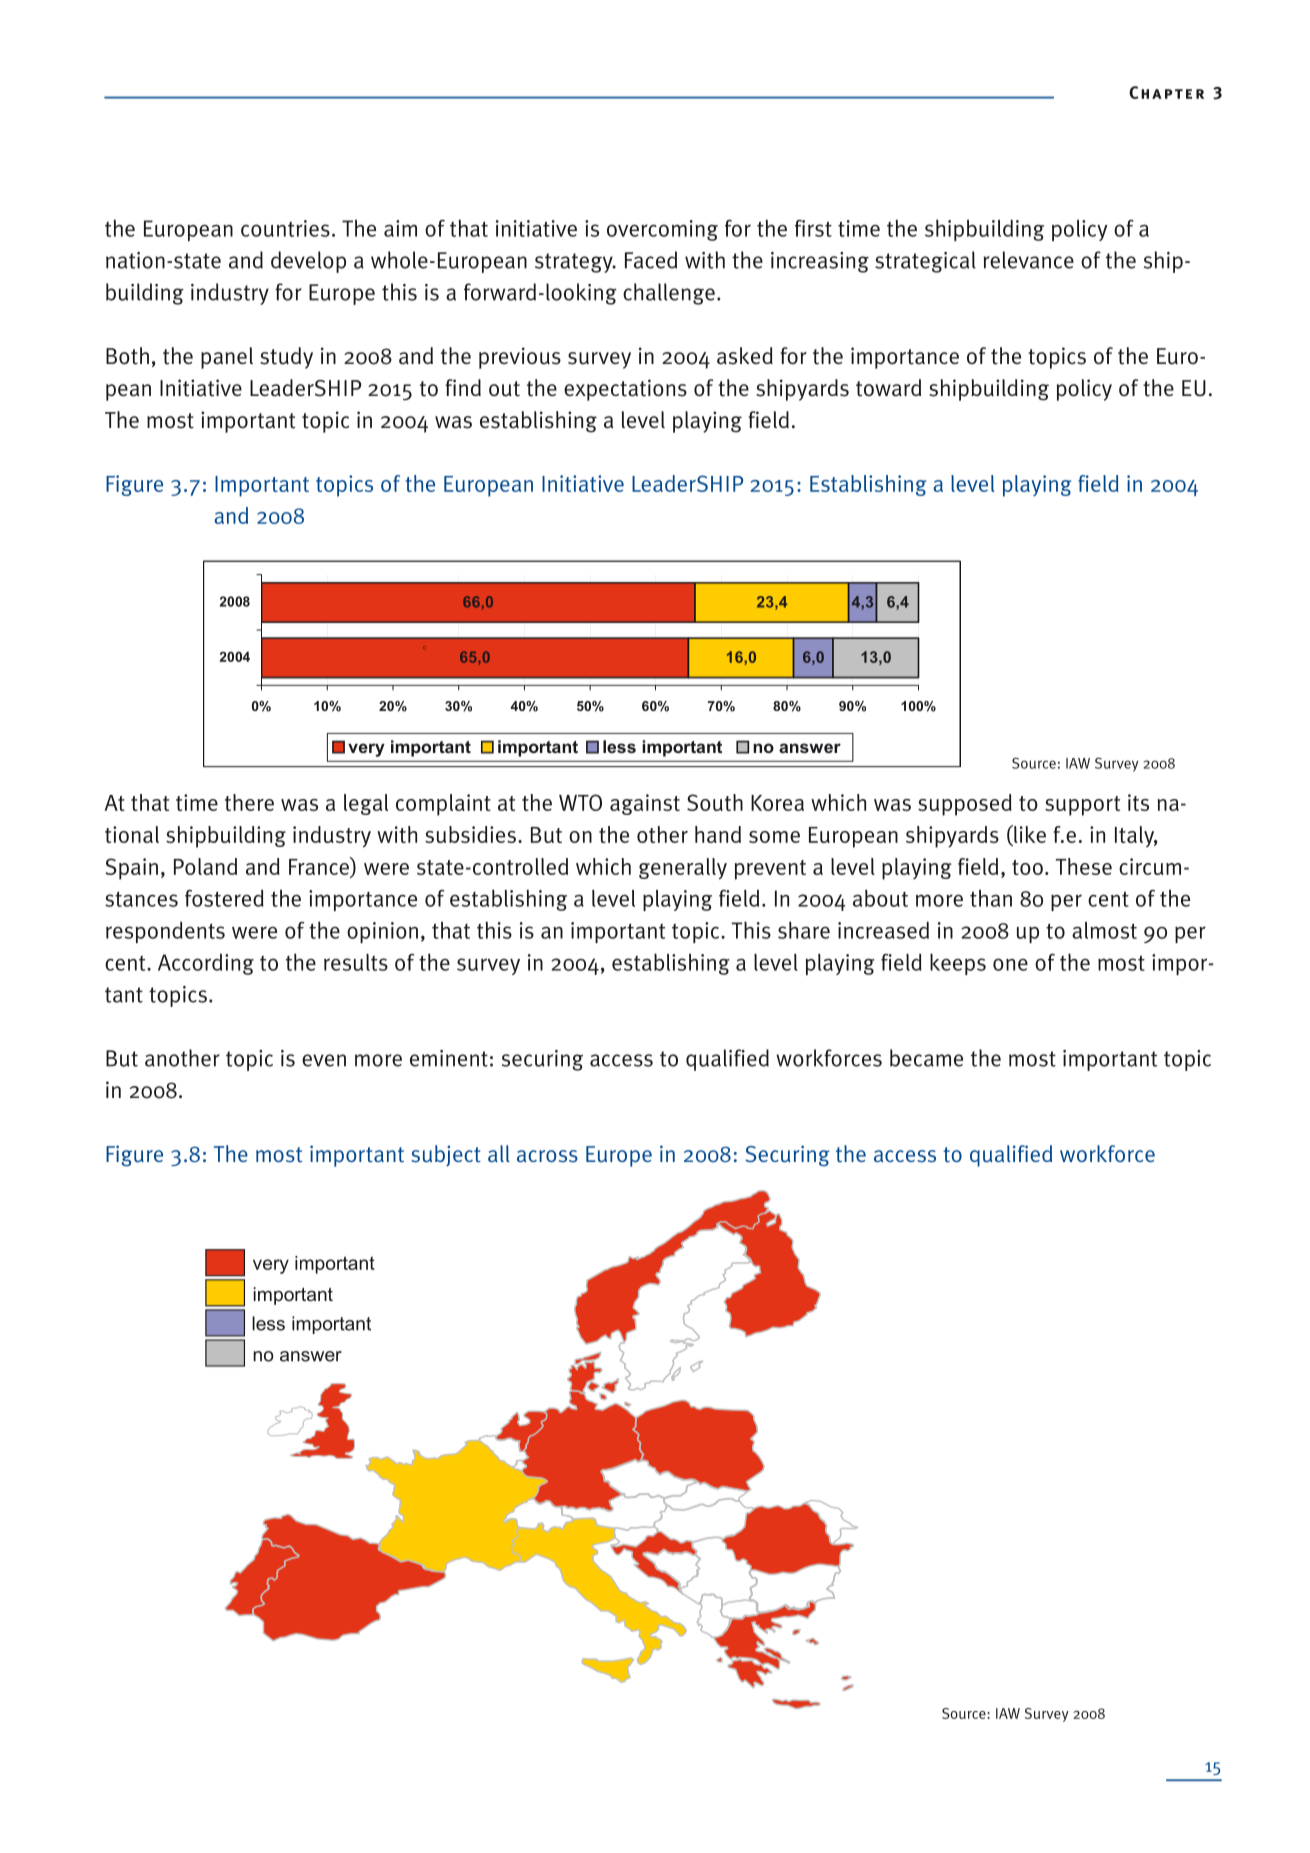  Describe the element at coordinates (965, 805) in the page. I see `supposed` at that location.
